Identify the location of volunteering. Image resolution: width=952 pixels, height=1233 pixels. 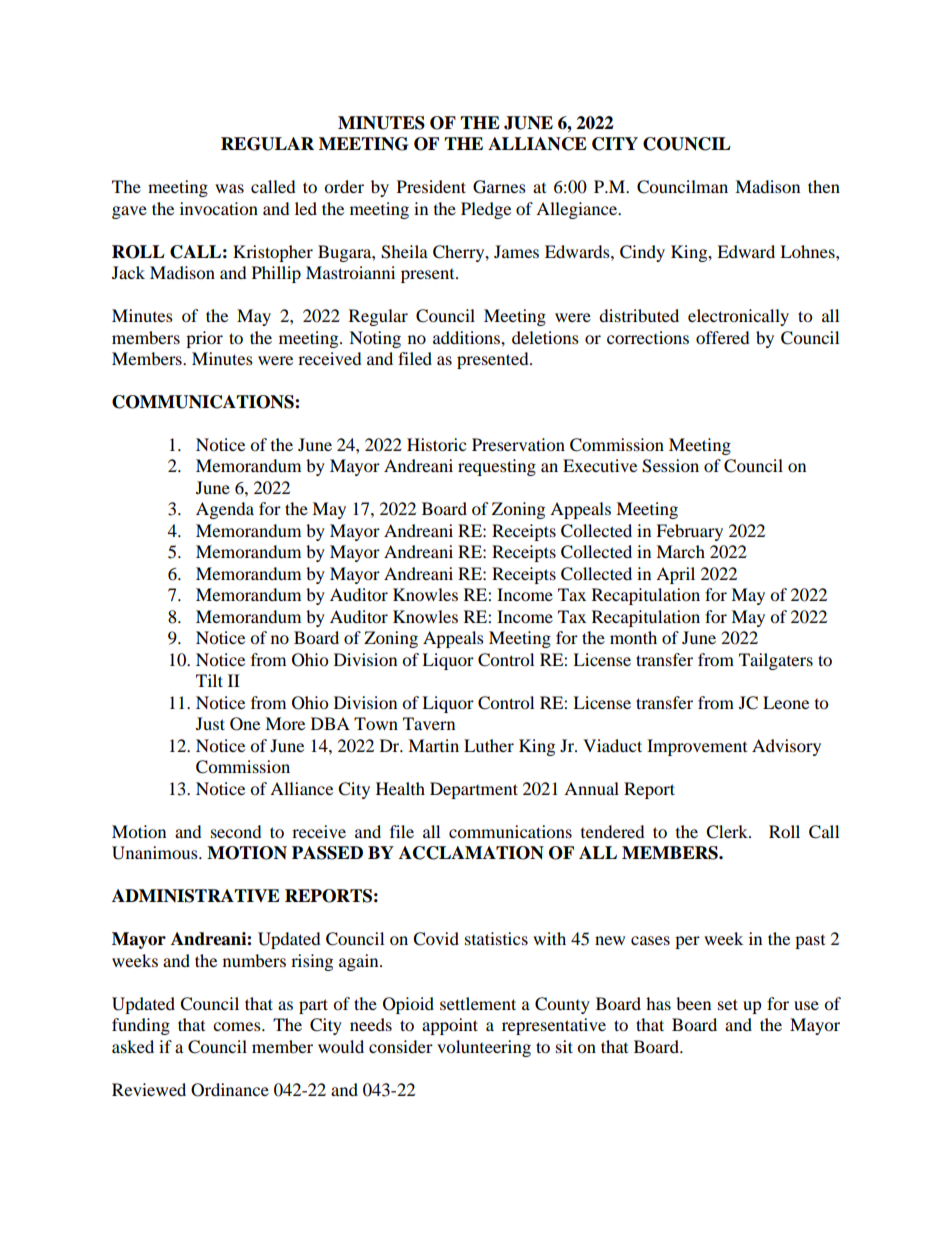
(484, 1048).
